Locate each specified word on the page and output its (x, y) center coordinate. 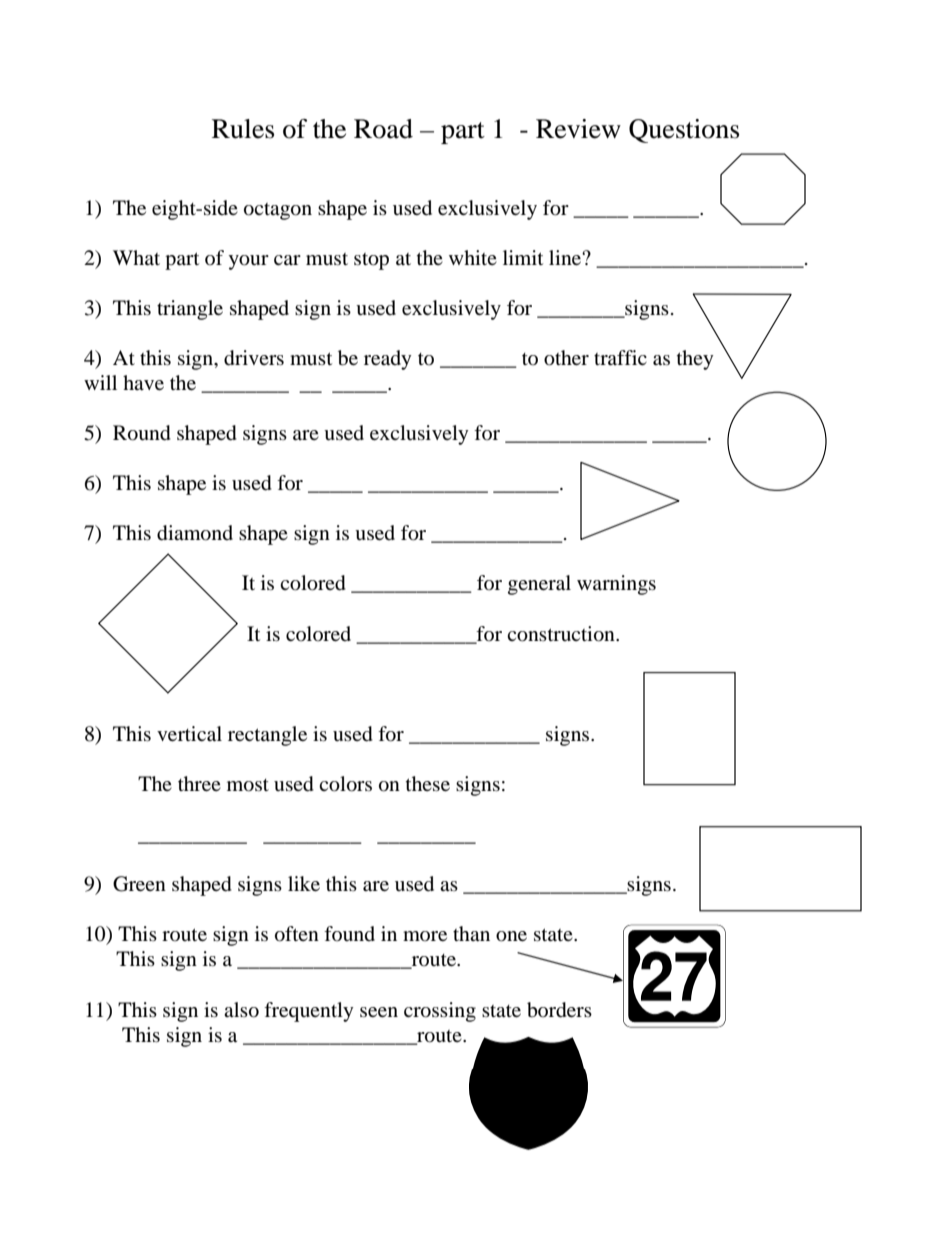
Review (578, 129)
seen (379, 1012)
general (539, 585)
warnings (616, 585)
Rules (243, 129)
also (241, 1010)
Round (142, 433)
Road (383, 129)
